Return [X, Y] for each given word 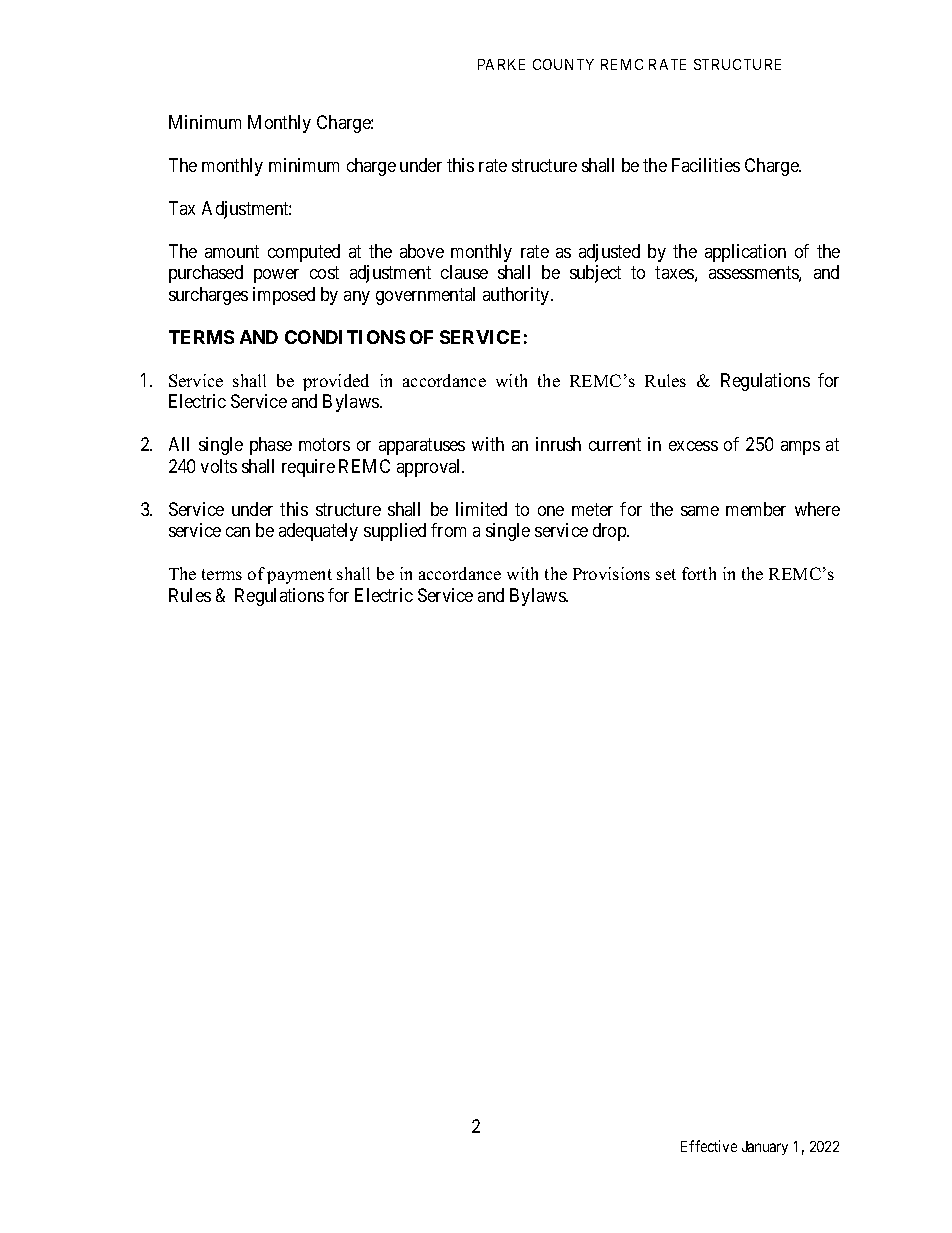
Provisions [611, 573]
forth [699, 573]
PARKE [501, 64]
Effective [709, 1146]
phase [271, 446]
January [765, 1148]
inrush [558, 444]
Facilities [706, 165]
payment [299, 576]
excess [693, 446]
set [666, 574]
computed [304, 253]
